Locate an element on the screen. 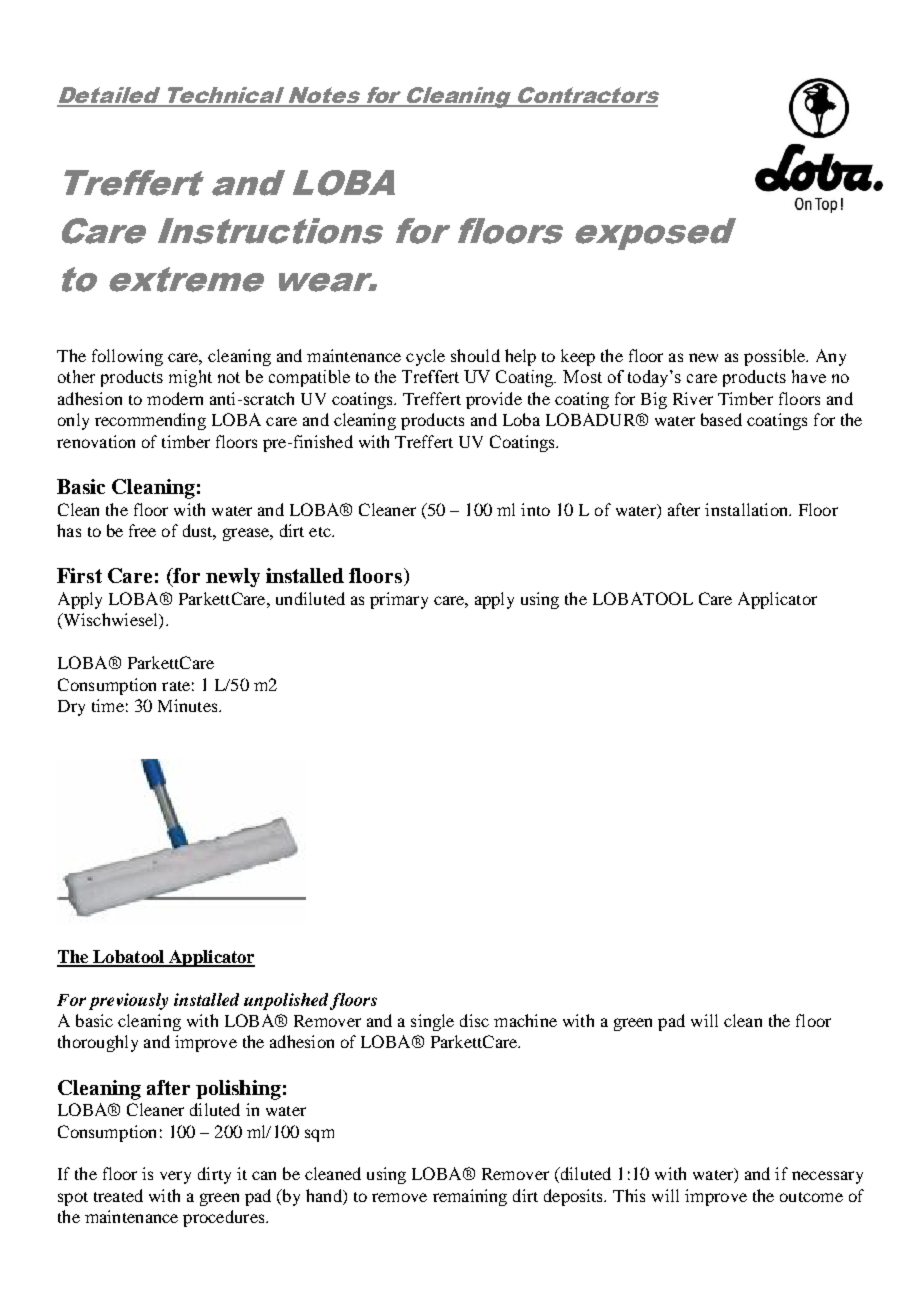 The height and width of the screenshot is (1308, 924). Minutes is located at coordinates (189, 705).
